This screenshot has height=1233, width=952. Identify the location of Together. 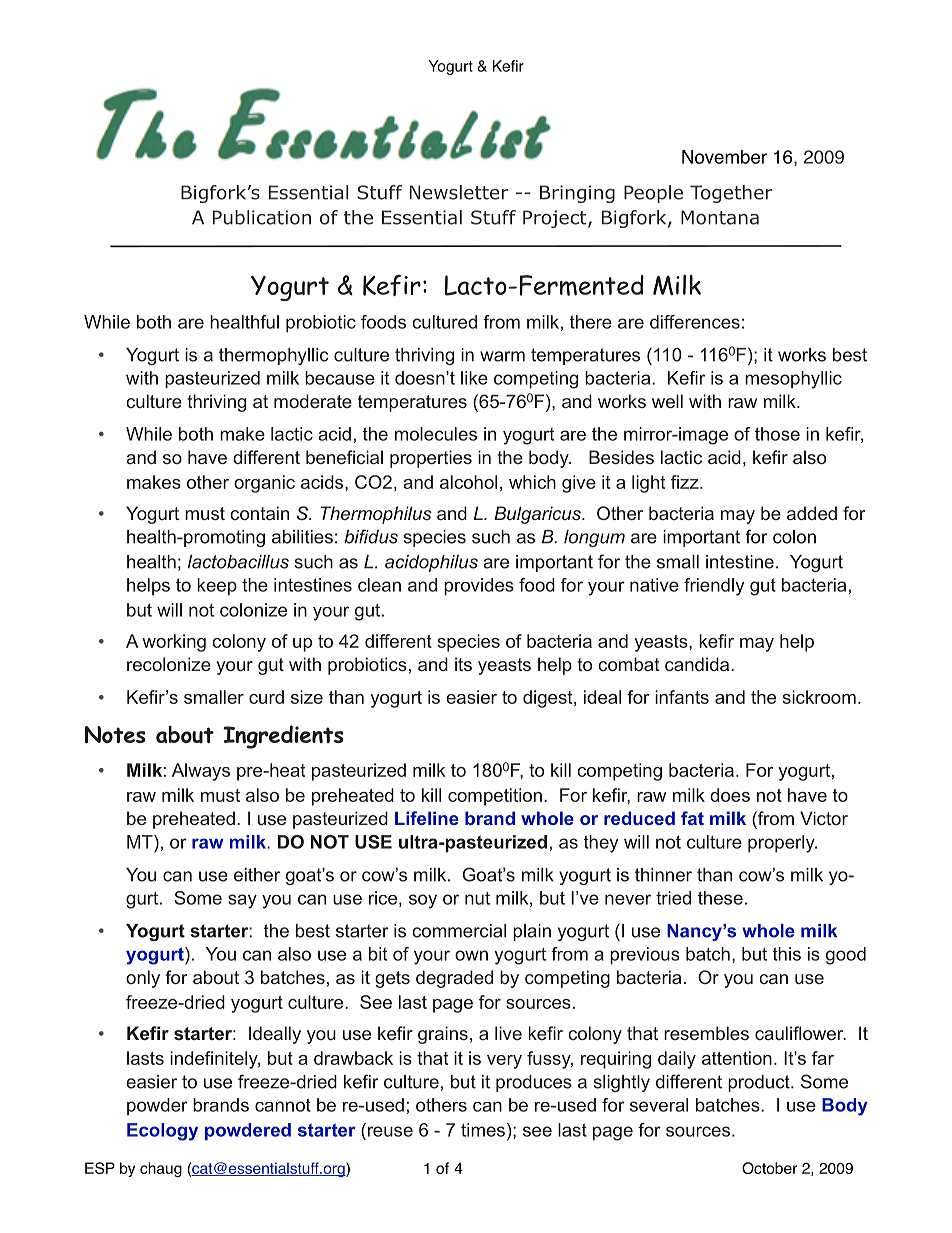
(731, 194).
